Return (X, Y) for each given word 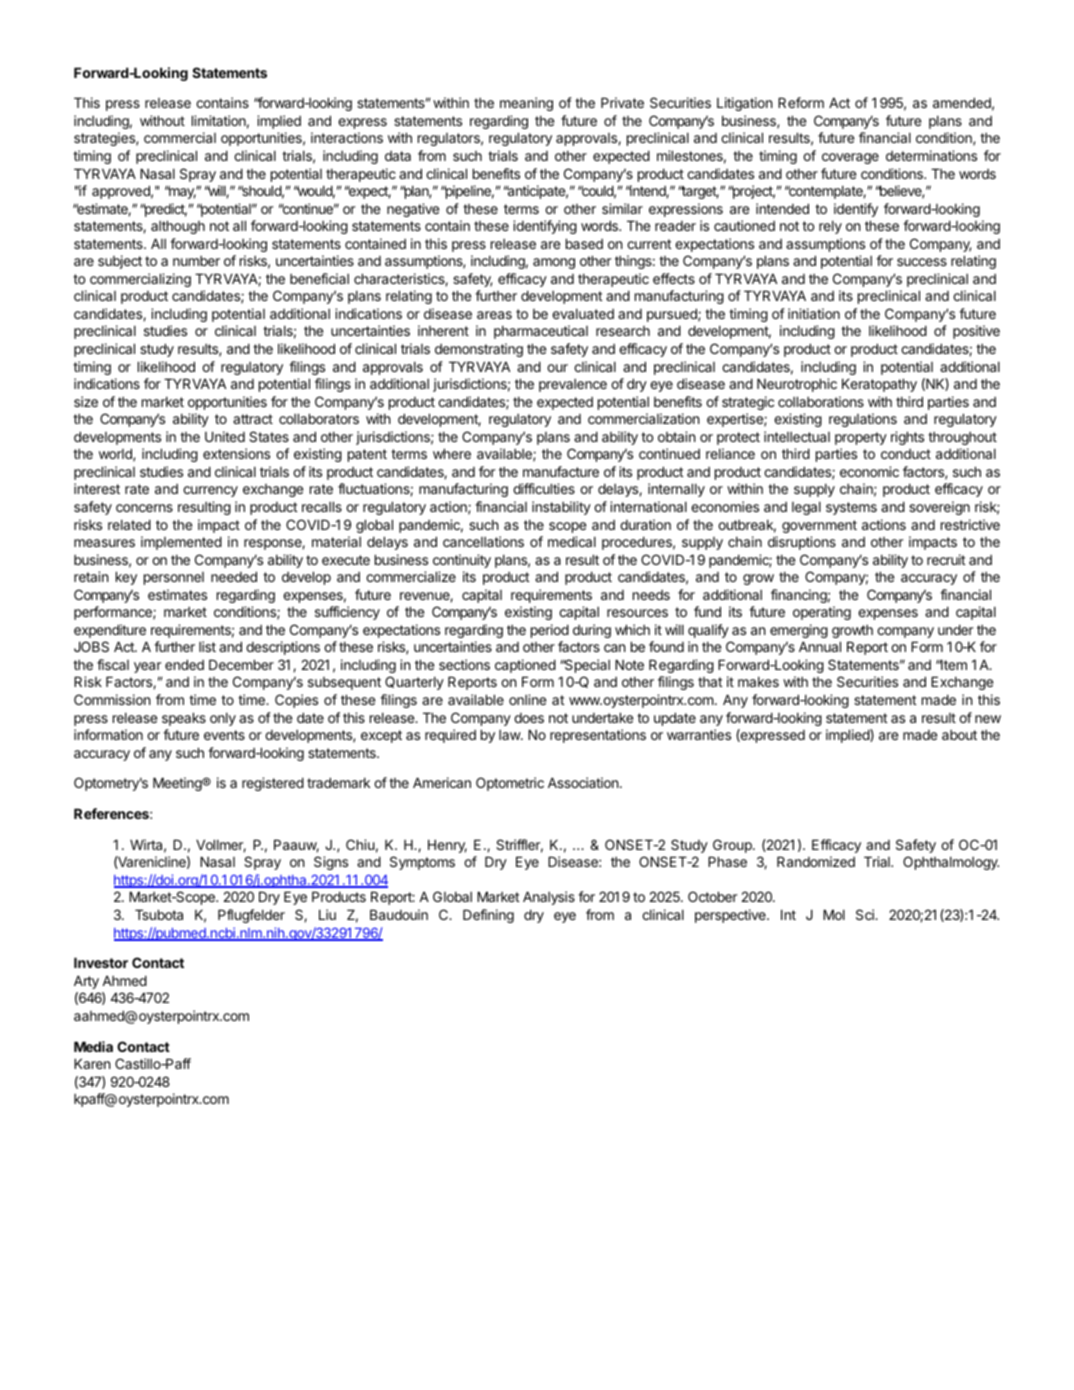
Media (93, 1046)
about (959, 735)
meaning (526, 104)
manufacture (561, 471)
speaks (184, 719)
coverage (850, 158)
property (861, 438)
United (225, 436)
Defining (488, 916)
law (510, 735)
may (181, 193)
